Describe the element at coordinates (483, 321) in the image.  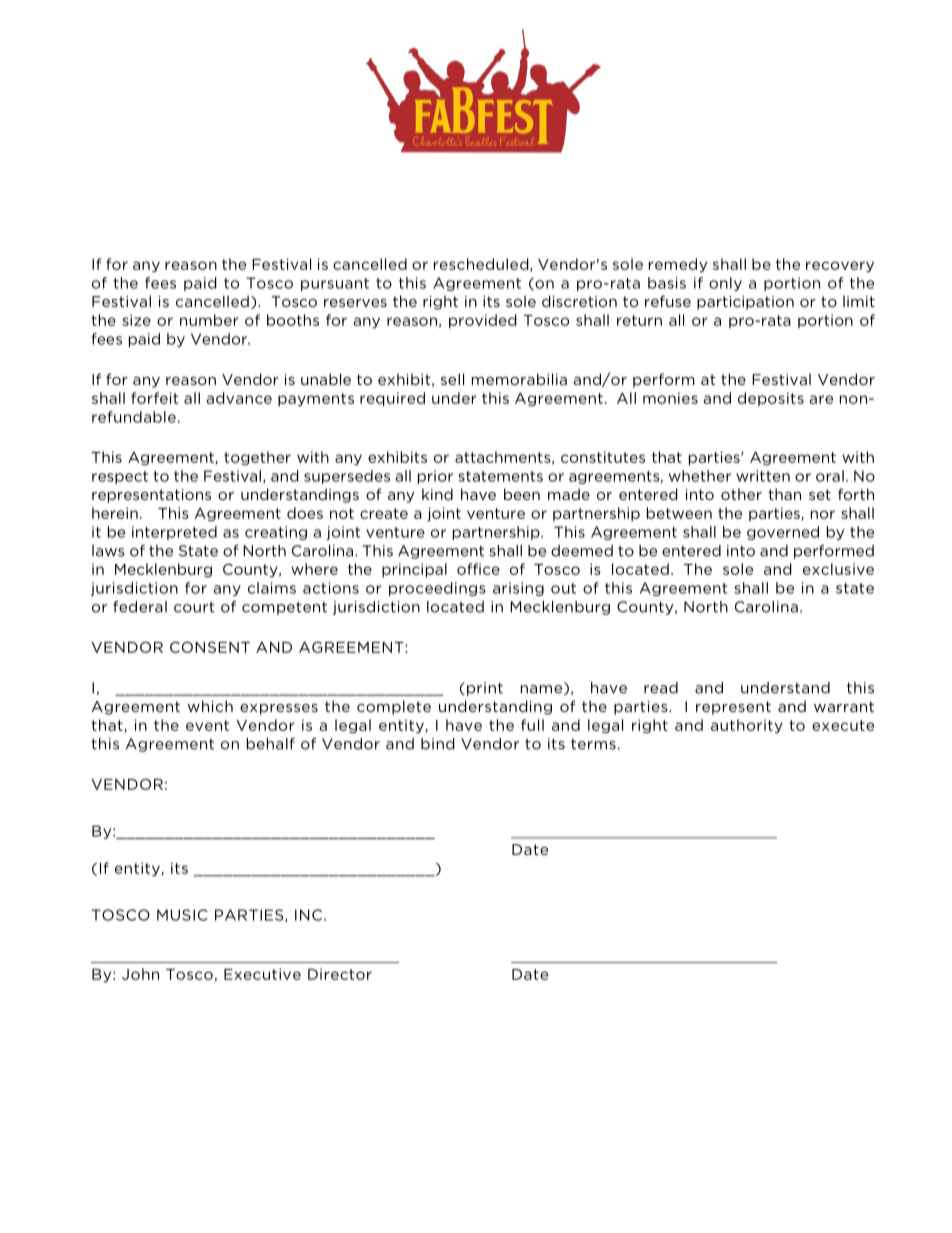
I see `provided` at that location.
